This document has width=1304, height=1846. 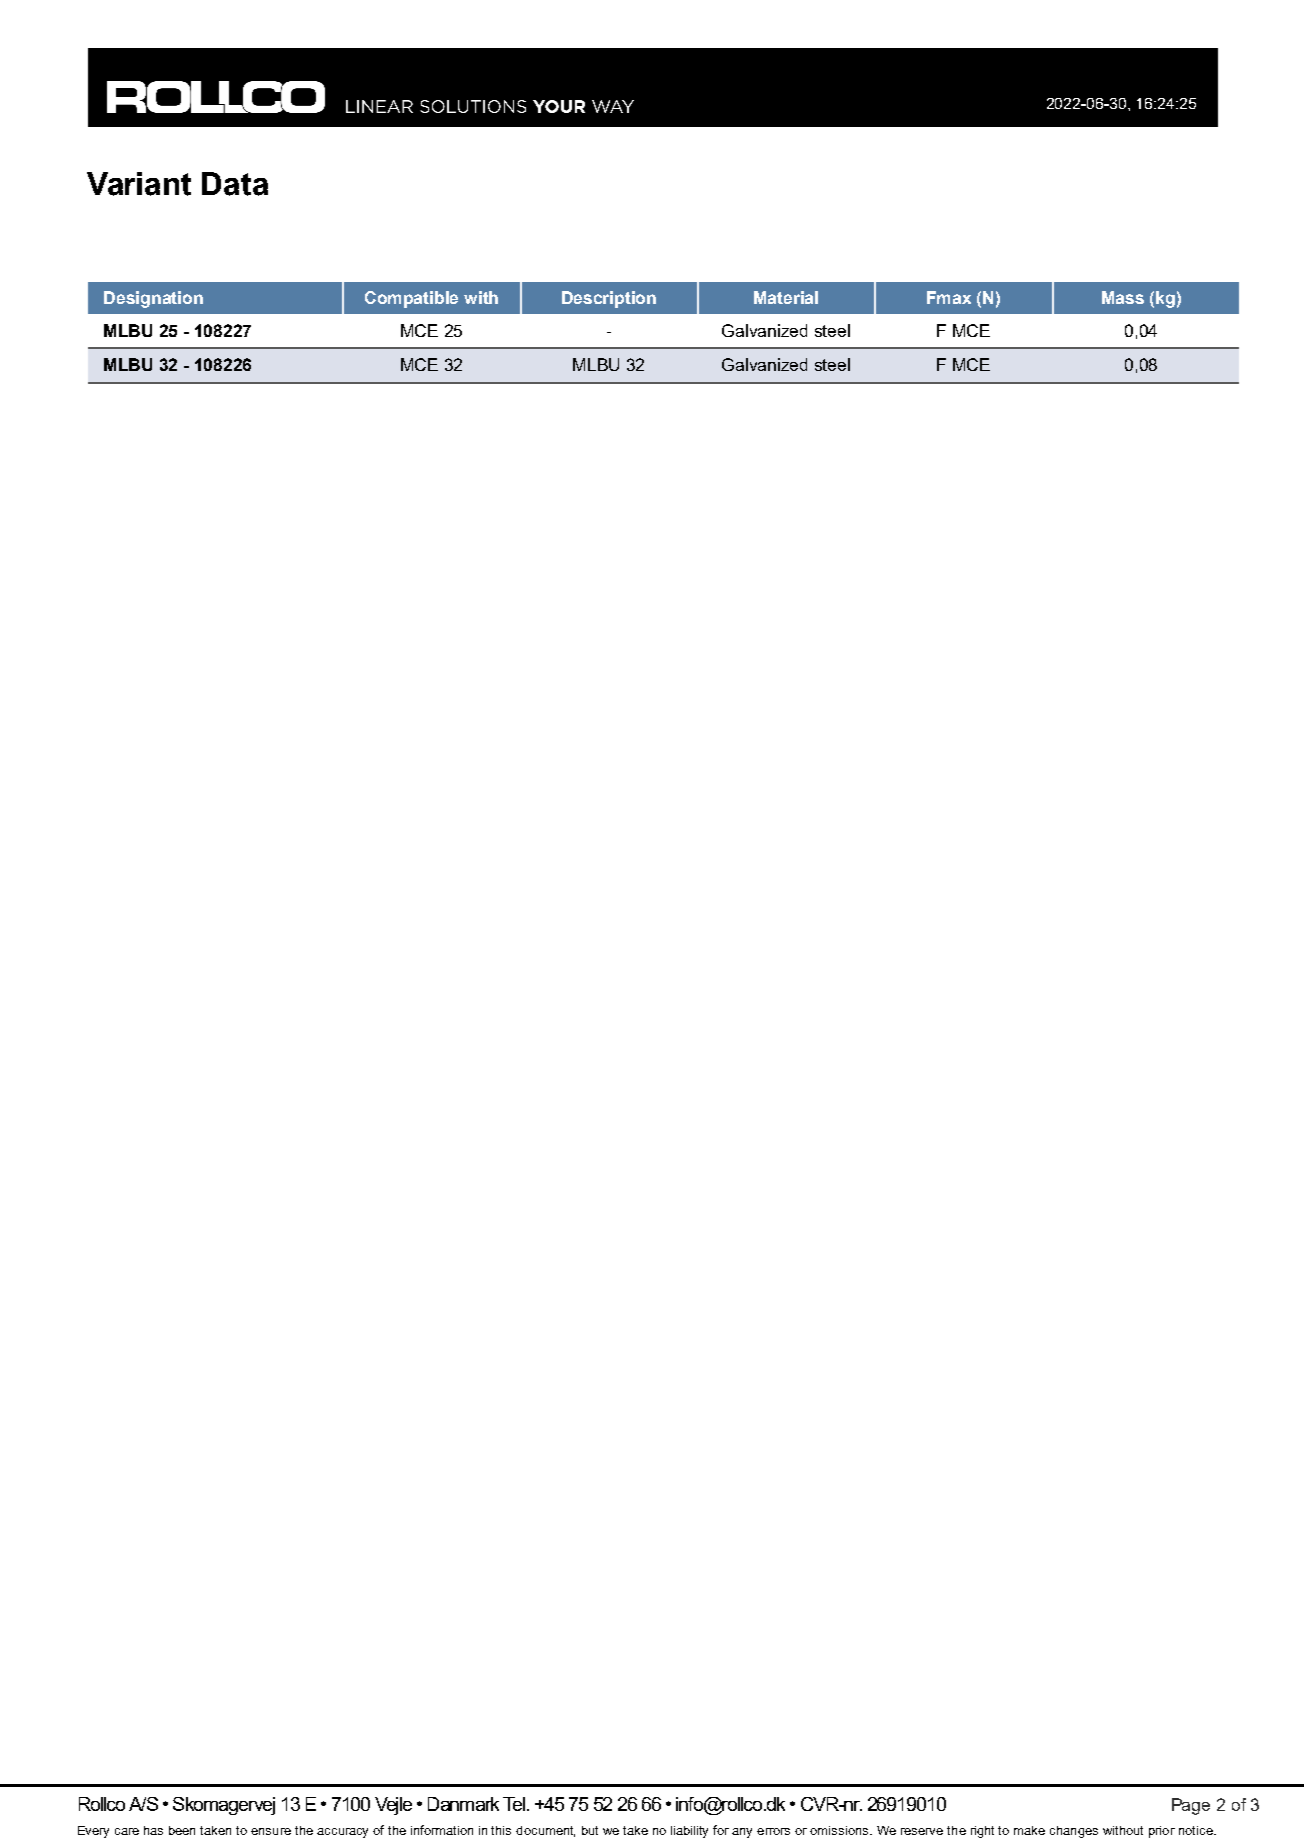 What do you see at coordinates (786, 297) in the document?
I see `Material` at bounding box center [786, 297].
